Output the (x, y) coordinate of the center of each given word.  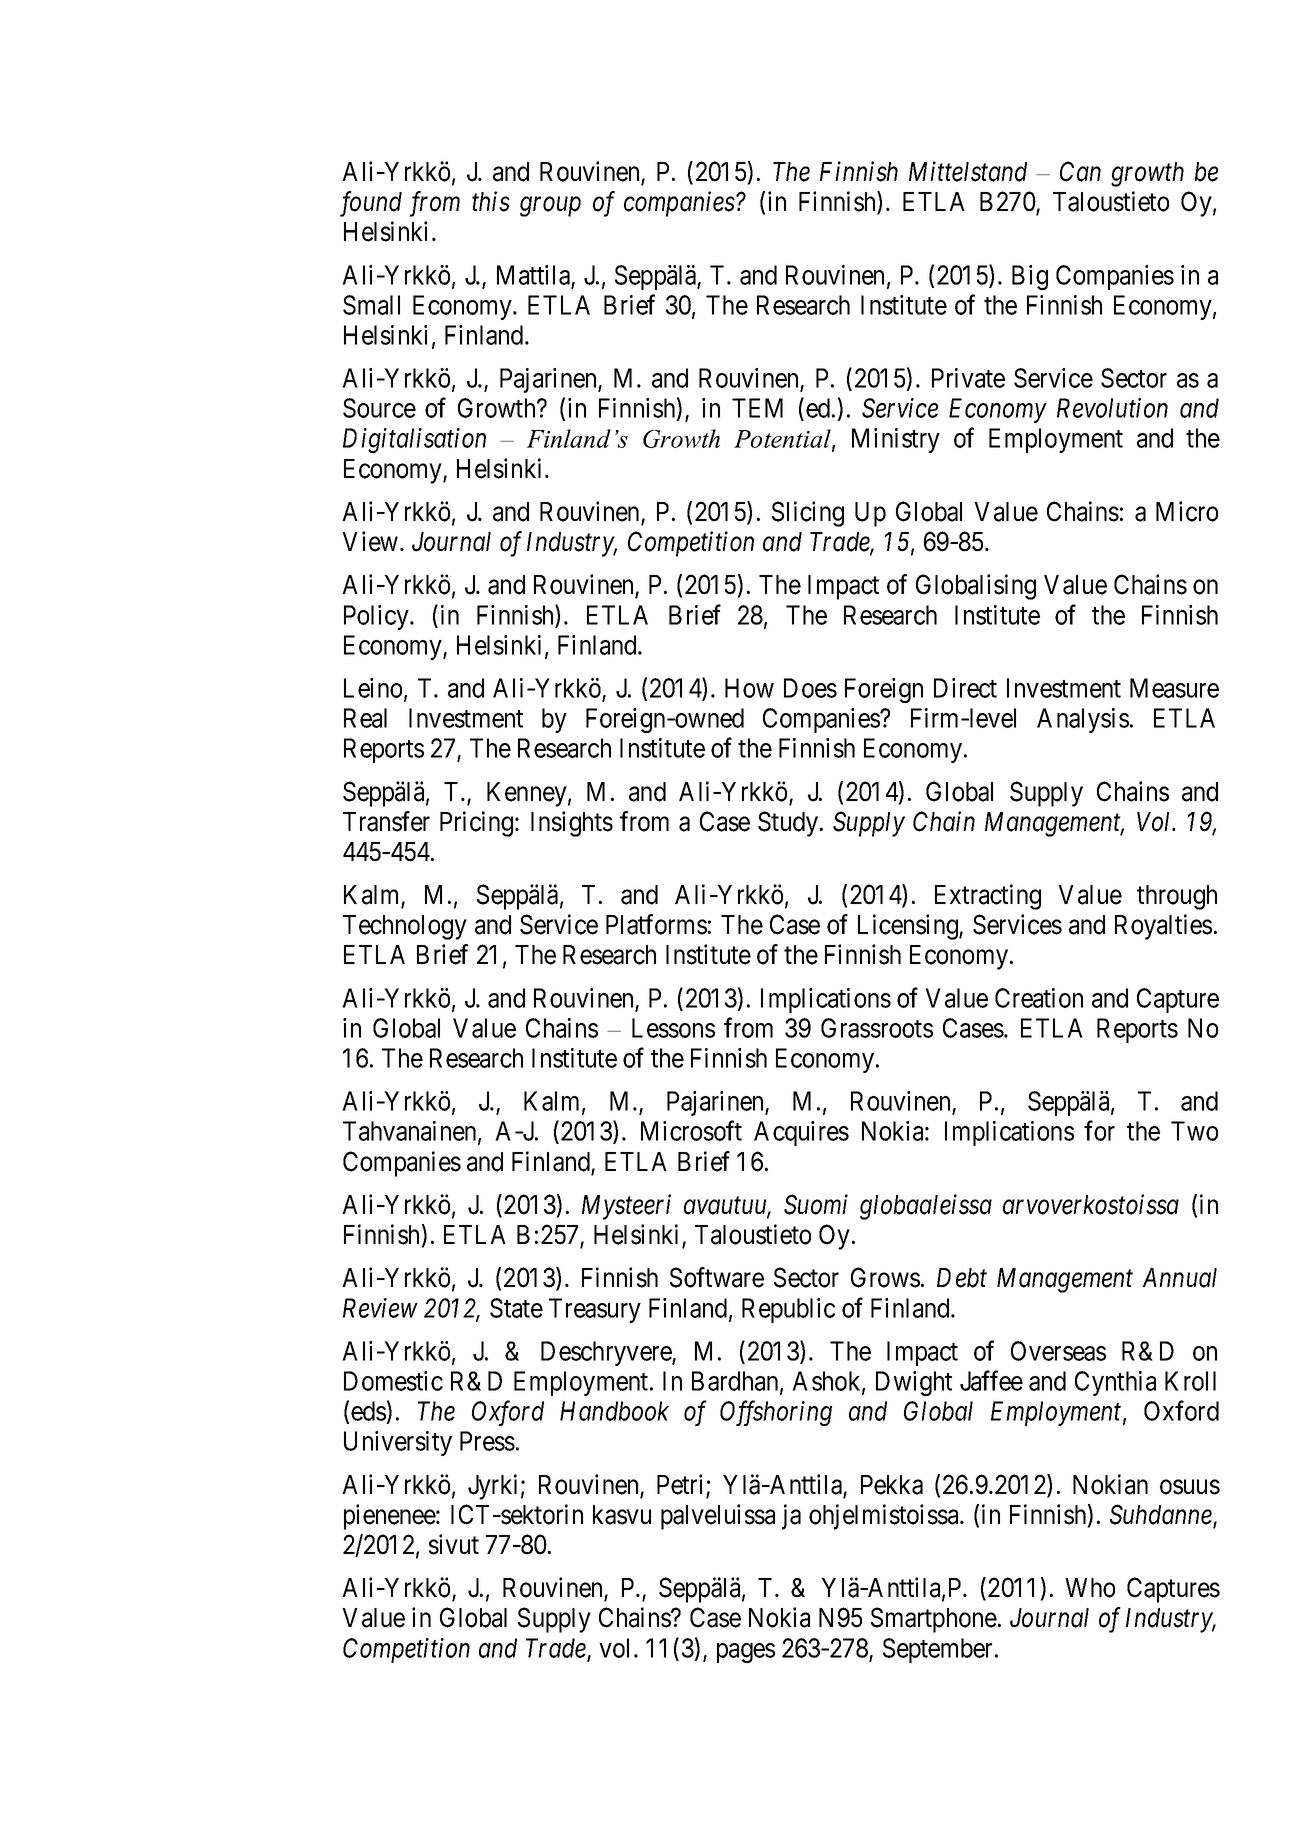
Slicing (808, 514)
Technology (405, 927)
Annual (1179, 1278)
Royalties (1163, 927)
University (398, 1443)
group (550, 207)
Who (1090, 1588)
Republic (788, 1310)
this (491, 201)
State (516, 1308)
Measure (1174, 688)
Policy (377, 617)
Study (788, 824)
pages (746, 1653)
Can (1080, 171)
